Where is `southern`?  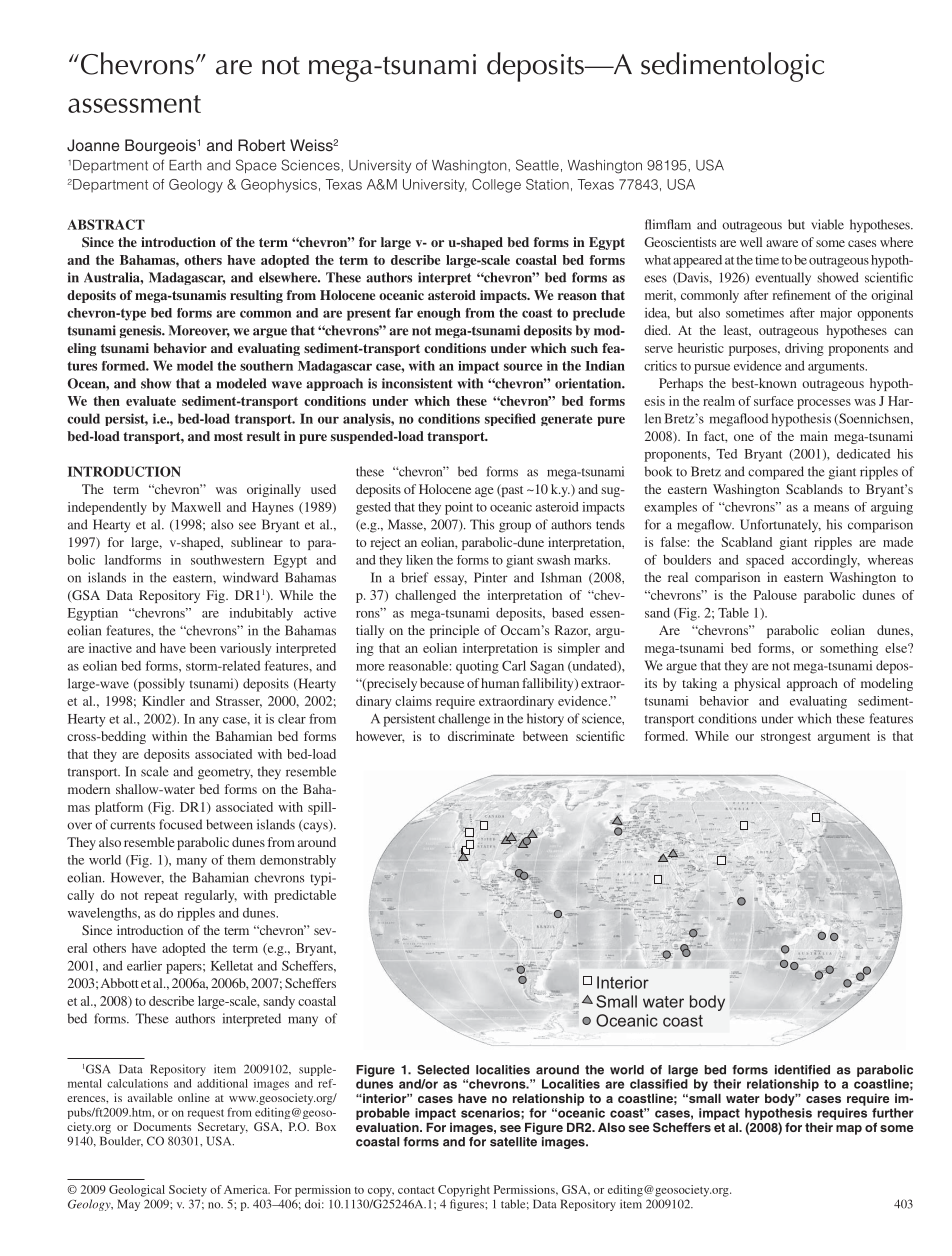
southern is located at coordinates (266, 366).
